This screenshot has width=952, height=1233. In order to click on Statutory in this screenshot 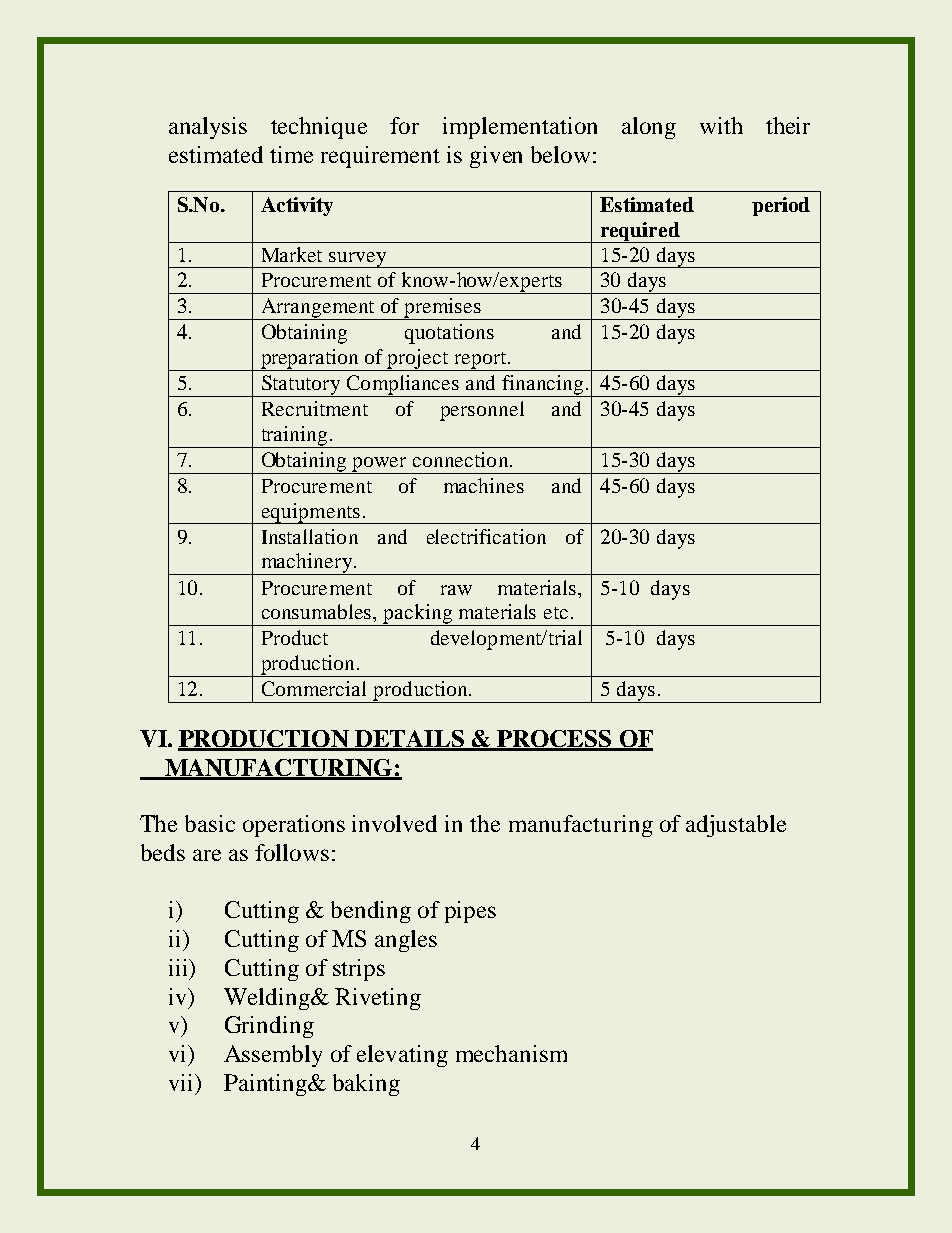, I will do `click(300, 386)`.
